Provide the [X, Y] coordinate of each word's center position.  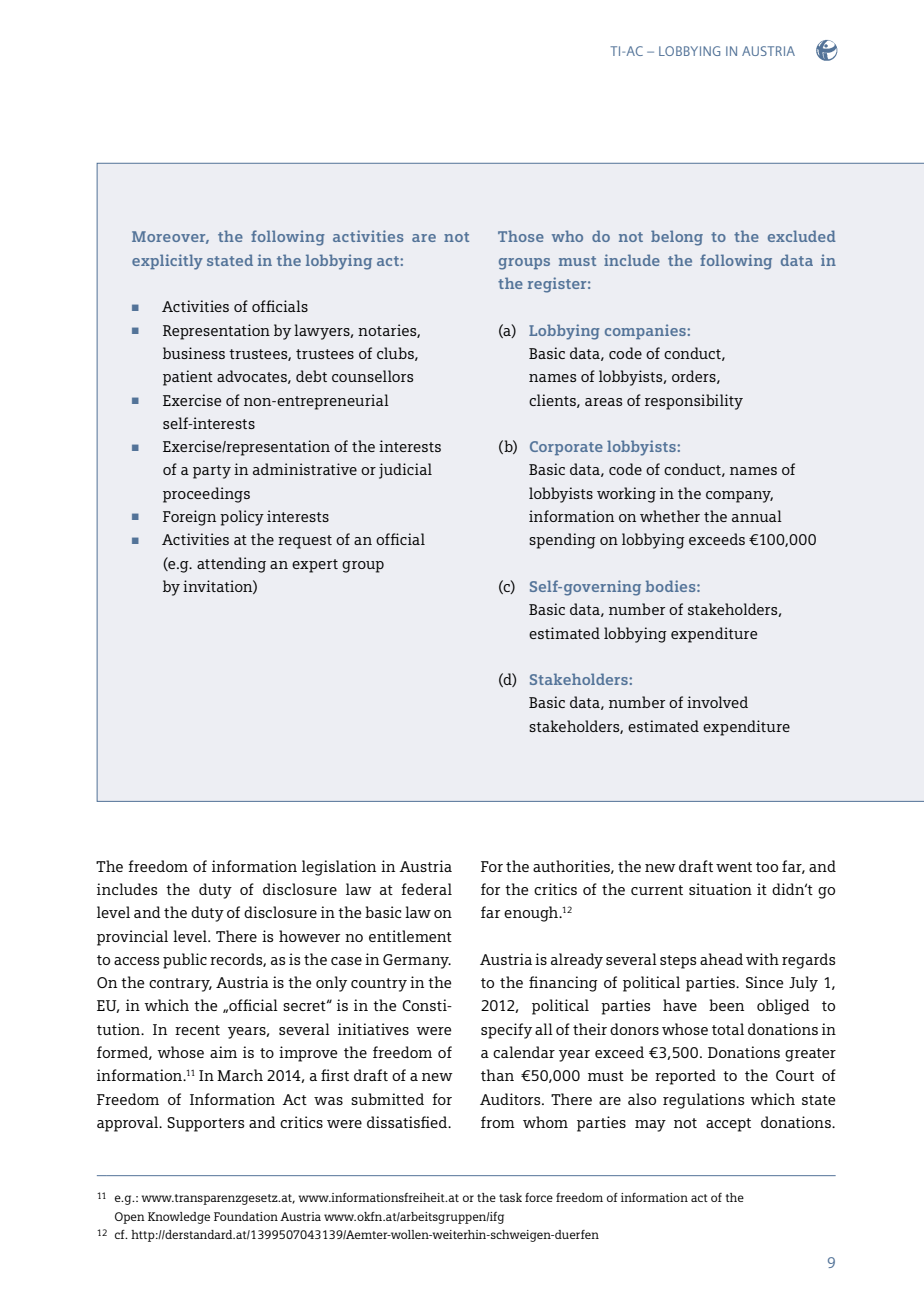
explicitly [167, 262]
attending [231, 565]
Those [521, 236]
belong [677, 238]
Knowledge [179, 1218]
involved [717, 702]
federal [426, 889]
